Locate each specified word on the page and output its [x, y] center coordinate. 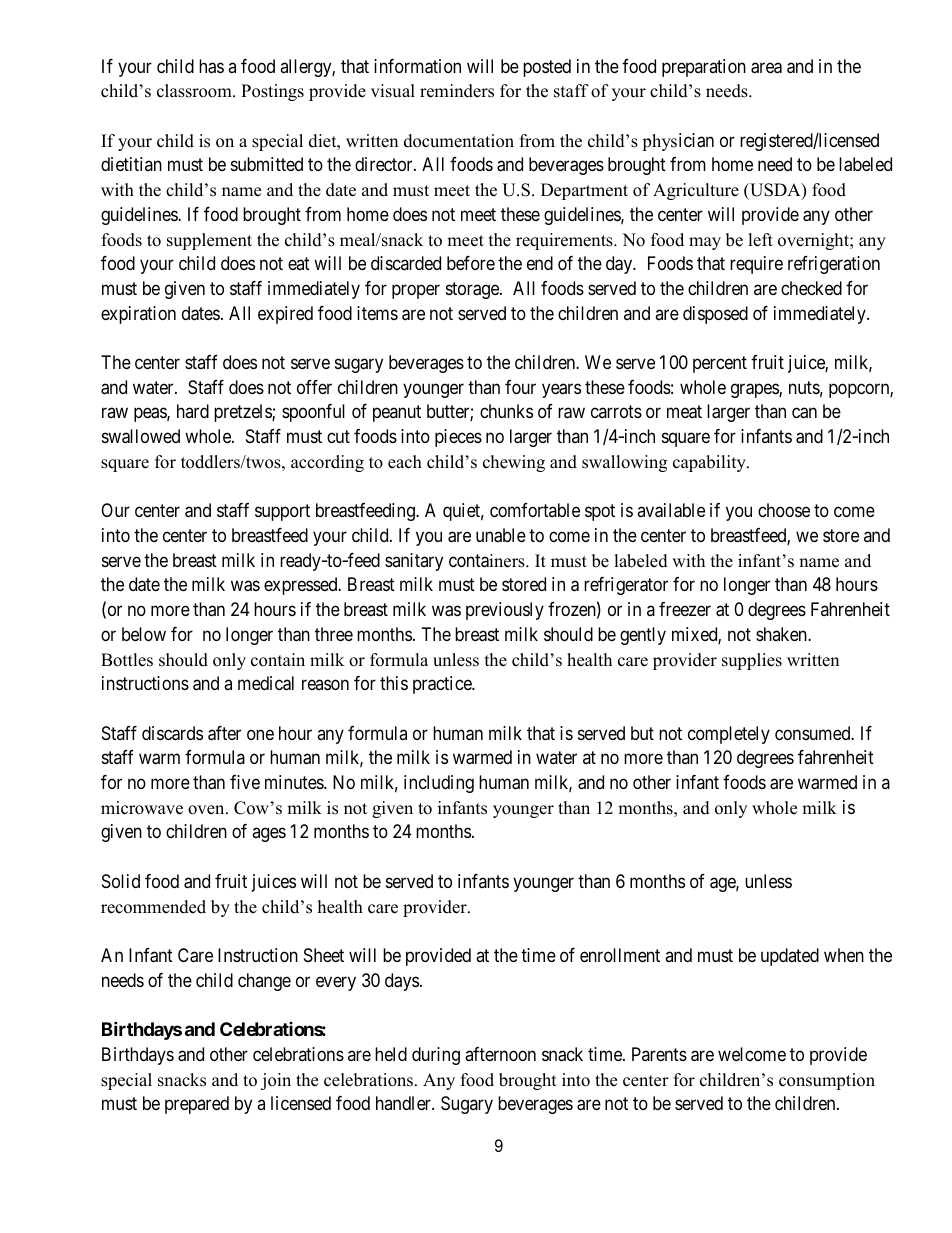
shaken [782, 634]
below [144, 634]
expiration [138, 315]
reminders [457, 91]
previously [505, 611]
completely [729, 735]
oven [207, 810]
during [436, 1056]
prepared [197, 1105]
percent [720, 364]
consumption [827, 1081]
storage [473, 290]
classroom [195, 91]
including [439, 784]
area [766, 68]
